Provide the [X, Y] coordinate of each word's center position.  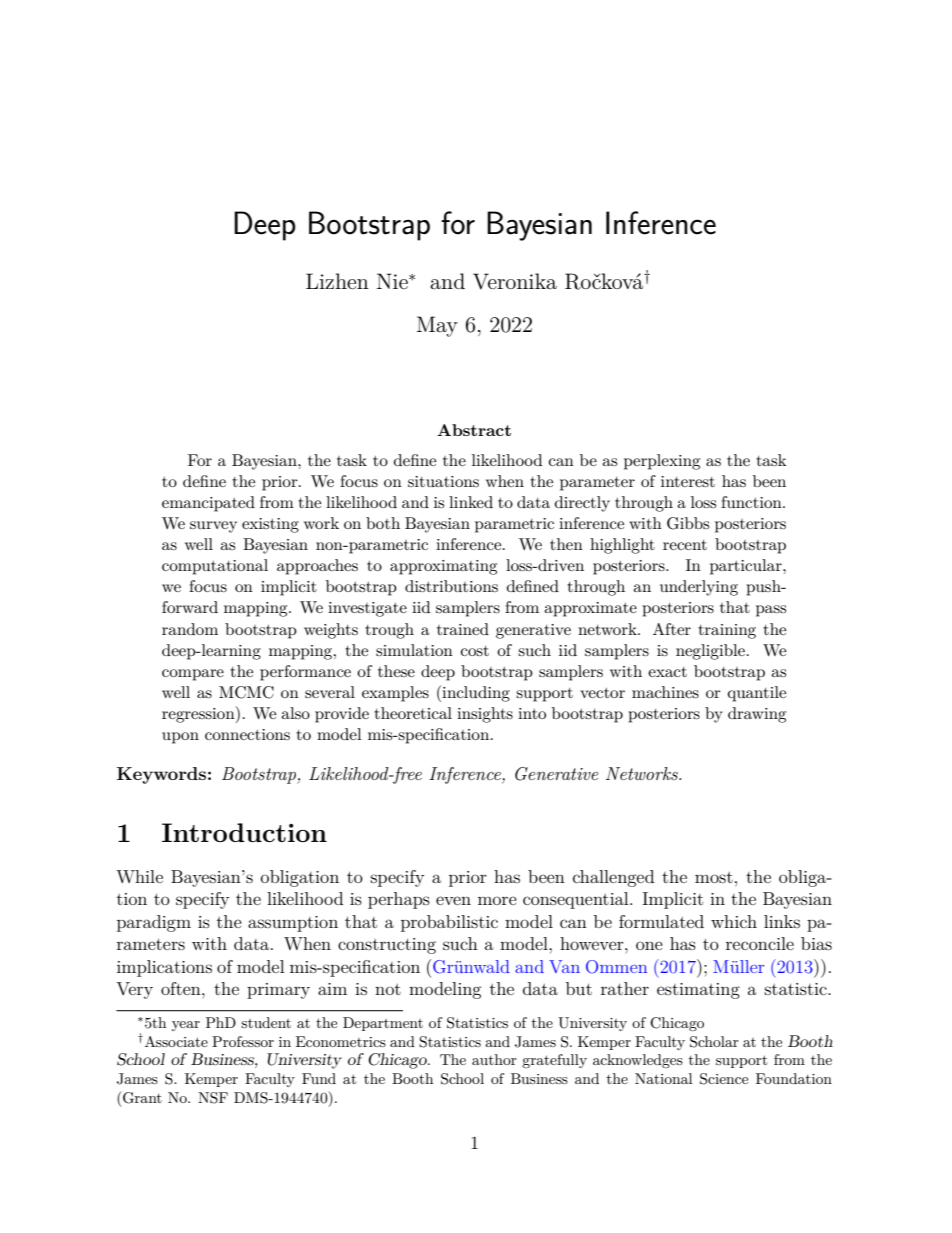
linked [471, 502]
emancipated [208, 504]
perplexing [662, 462]
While [139, 876]
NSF [213, 1098]
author [494, 1059]
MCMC [246, 692]
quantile [757, 694]
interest [688, 481]
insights [485, 715]
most [714, 877]
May [437, 326]
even [453, 900]
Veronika [515, 281]
